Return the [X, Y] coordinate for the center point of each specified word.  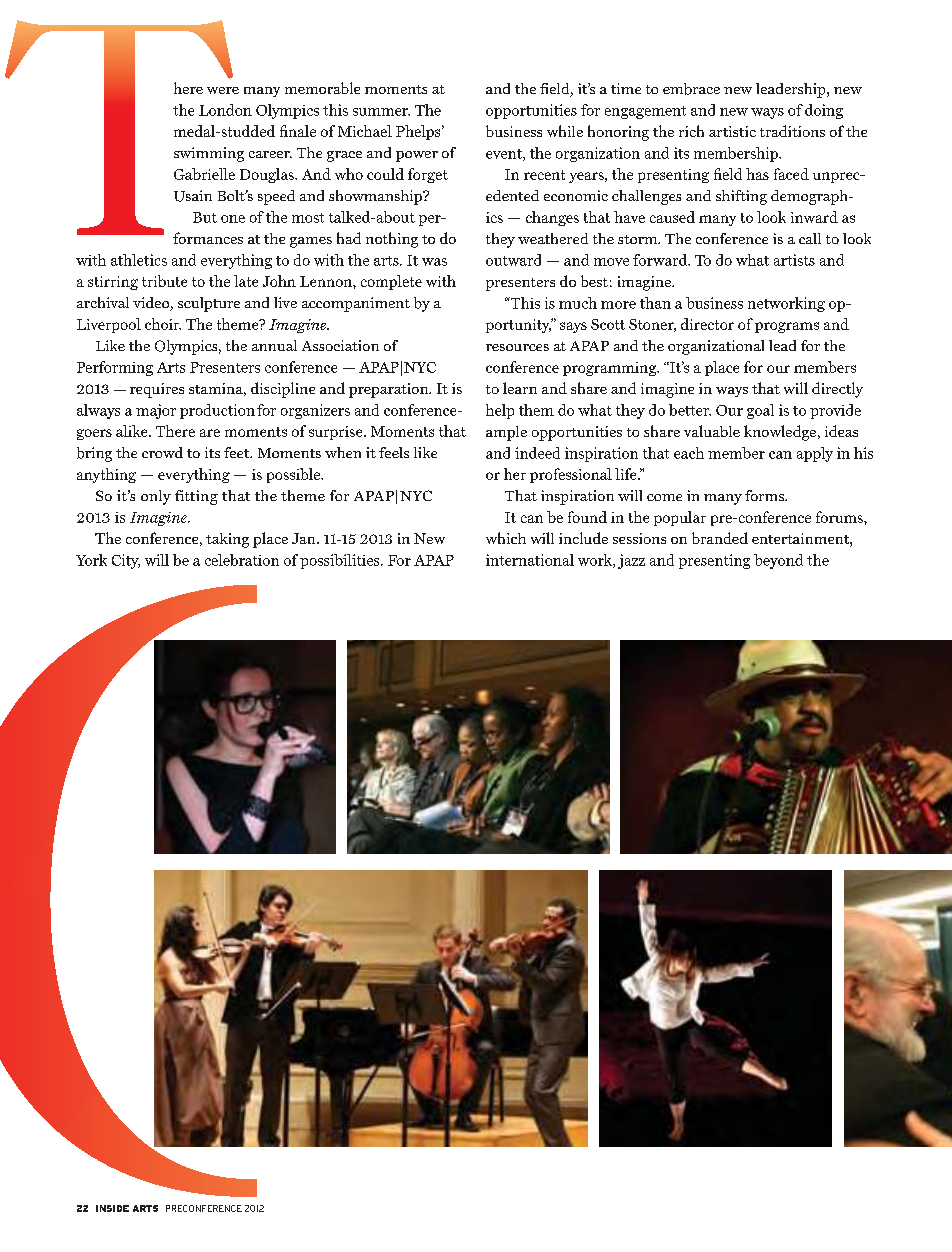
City [126, 561]
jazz [631, 561]
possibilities [341, 561]
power [417, 156]
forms [765, 495]
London [225, 110]
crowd [162, 452]
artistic [732, 131]
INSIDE [112, 1208]
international [530, 560]
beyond [778, 561]
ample [506, 433]
